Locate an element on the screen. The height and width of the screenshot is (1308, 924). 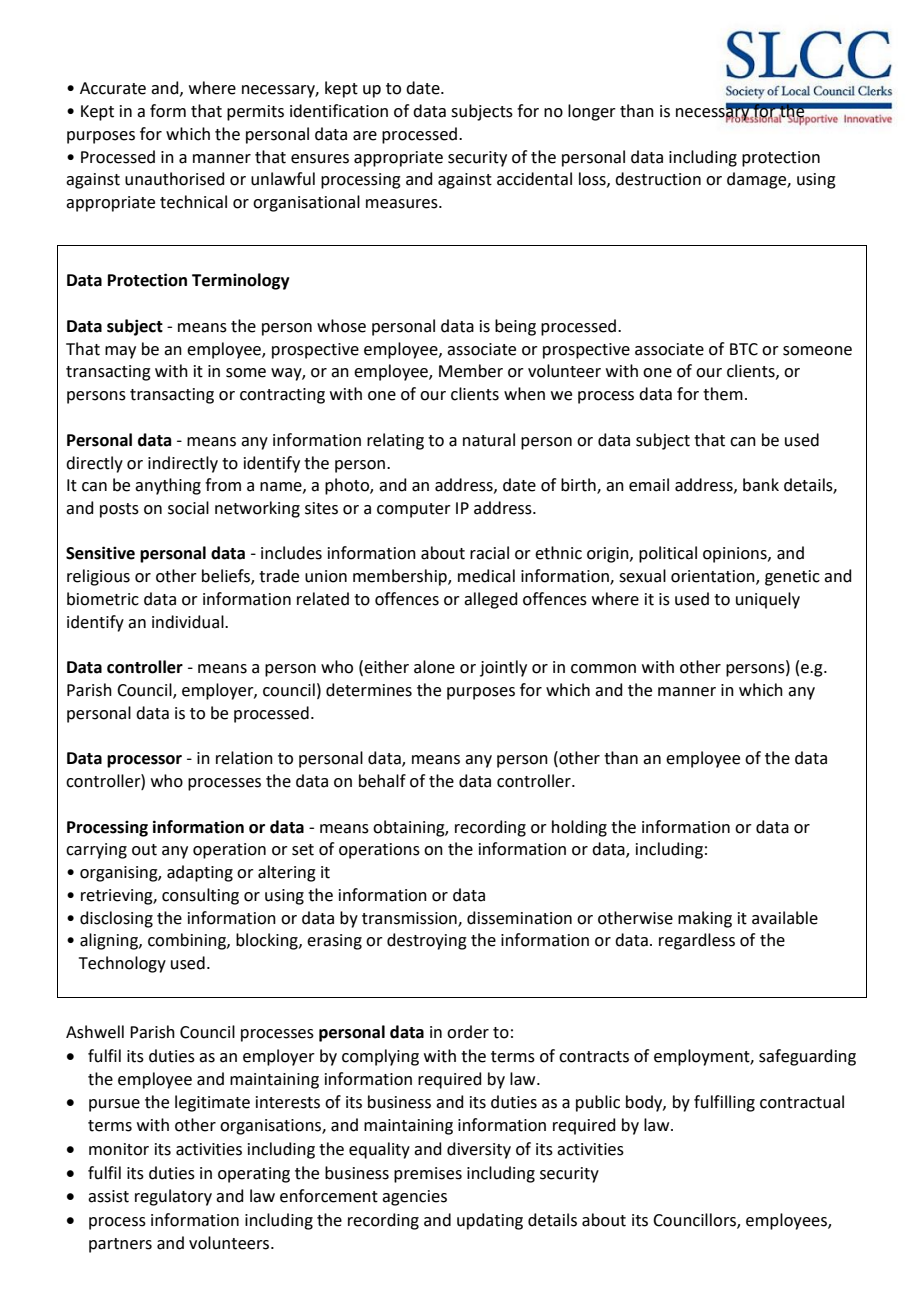
racial is located at coordinates (489, 553).
